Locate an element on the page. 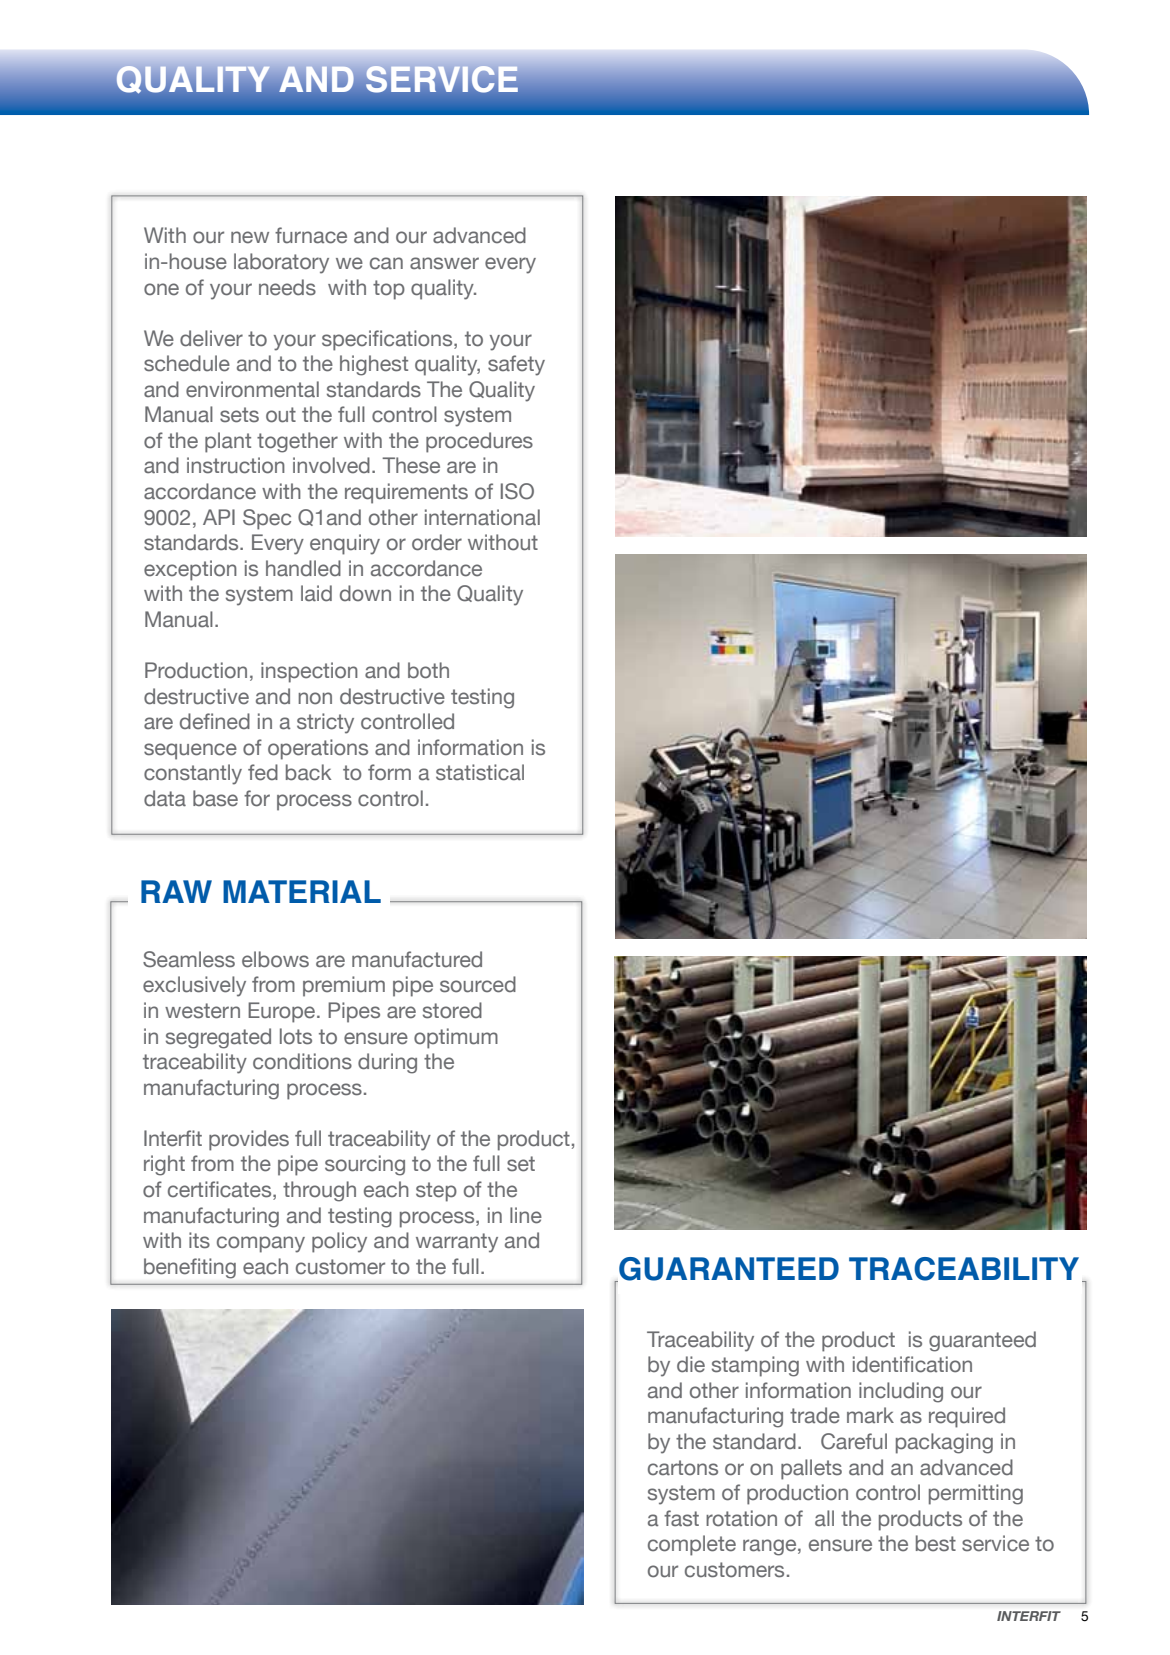  fast is located at coordinates (681, 1518).
